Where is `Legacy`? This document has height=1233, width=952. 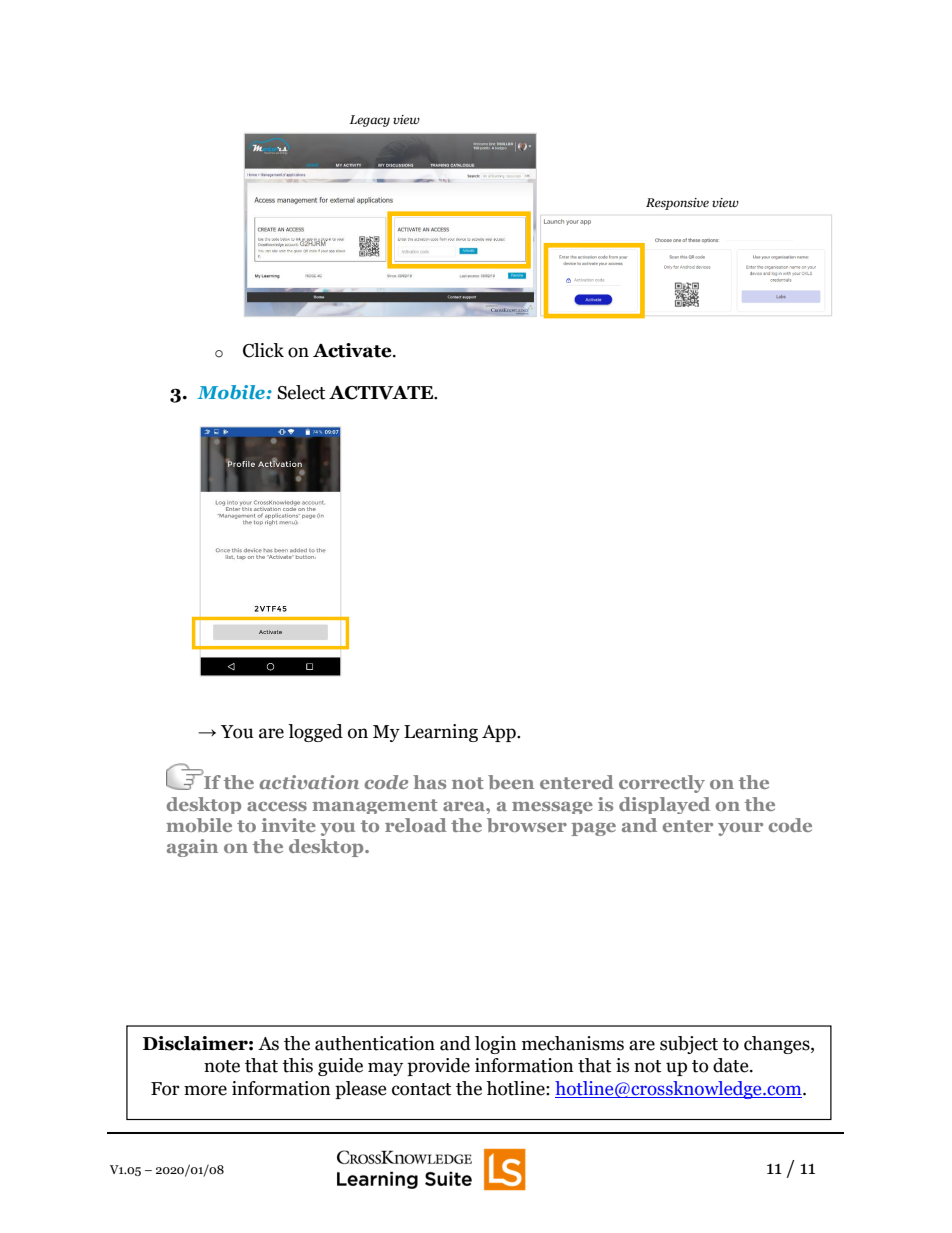 Legacy is located at coordinates (369, 121).
